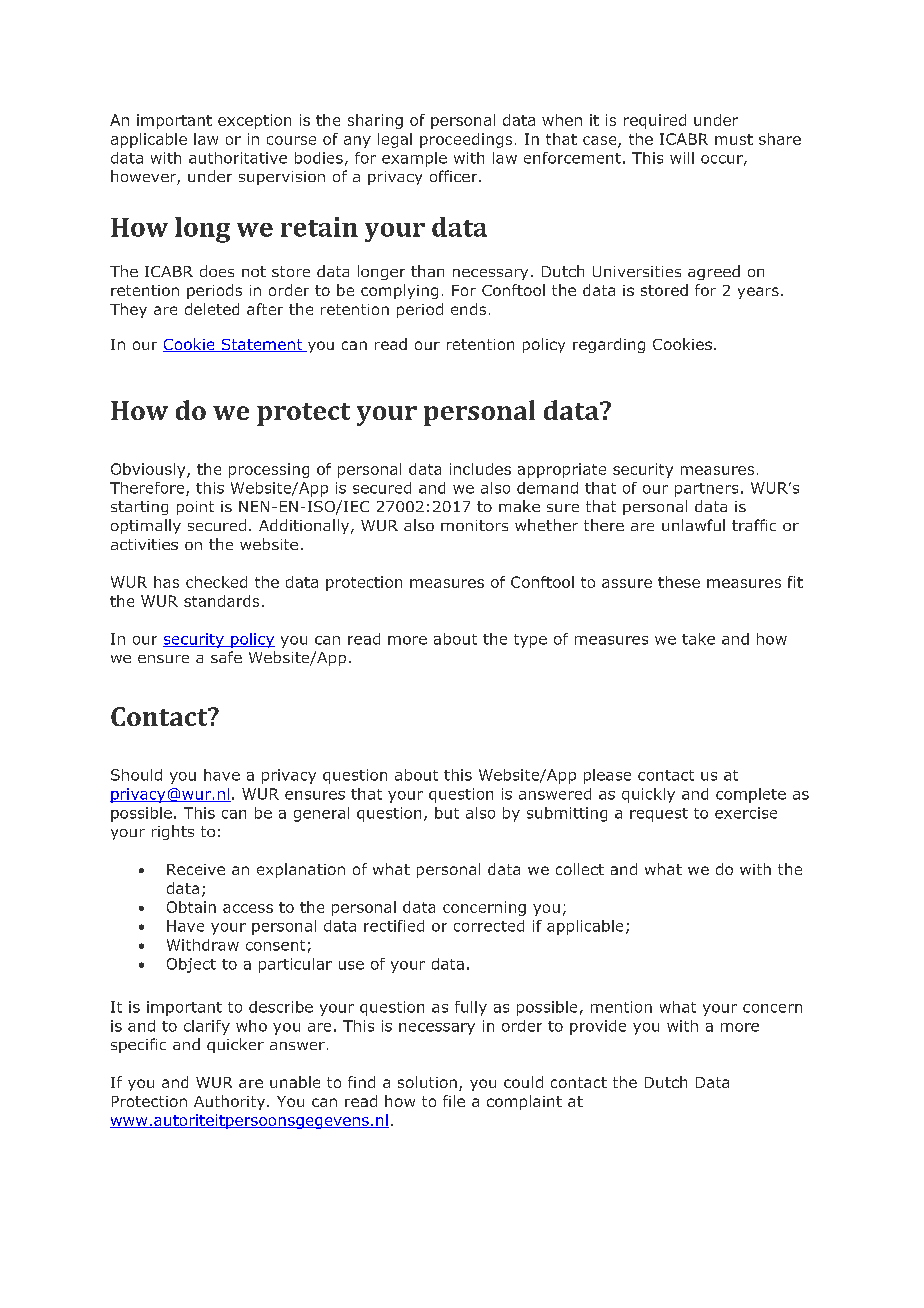 The height and width of the document is (1308, 924). Describe the element at coordinates (706, 490) in the document. I see `partners` at that location.
